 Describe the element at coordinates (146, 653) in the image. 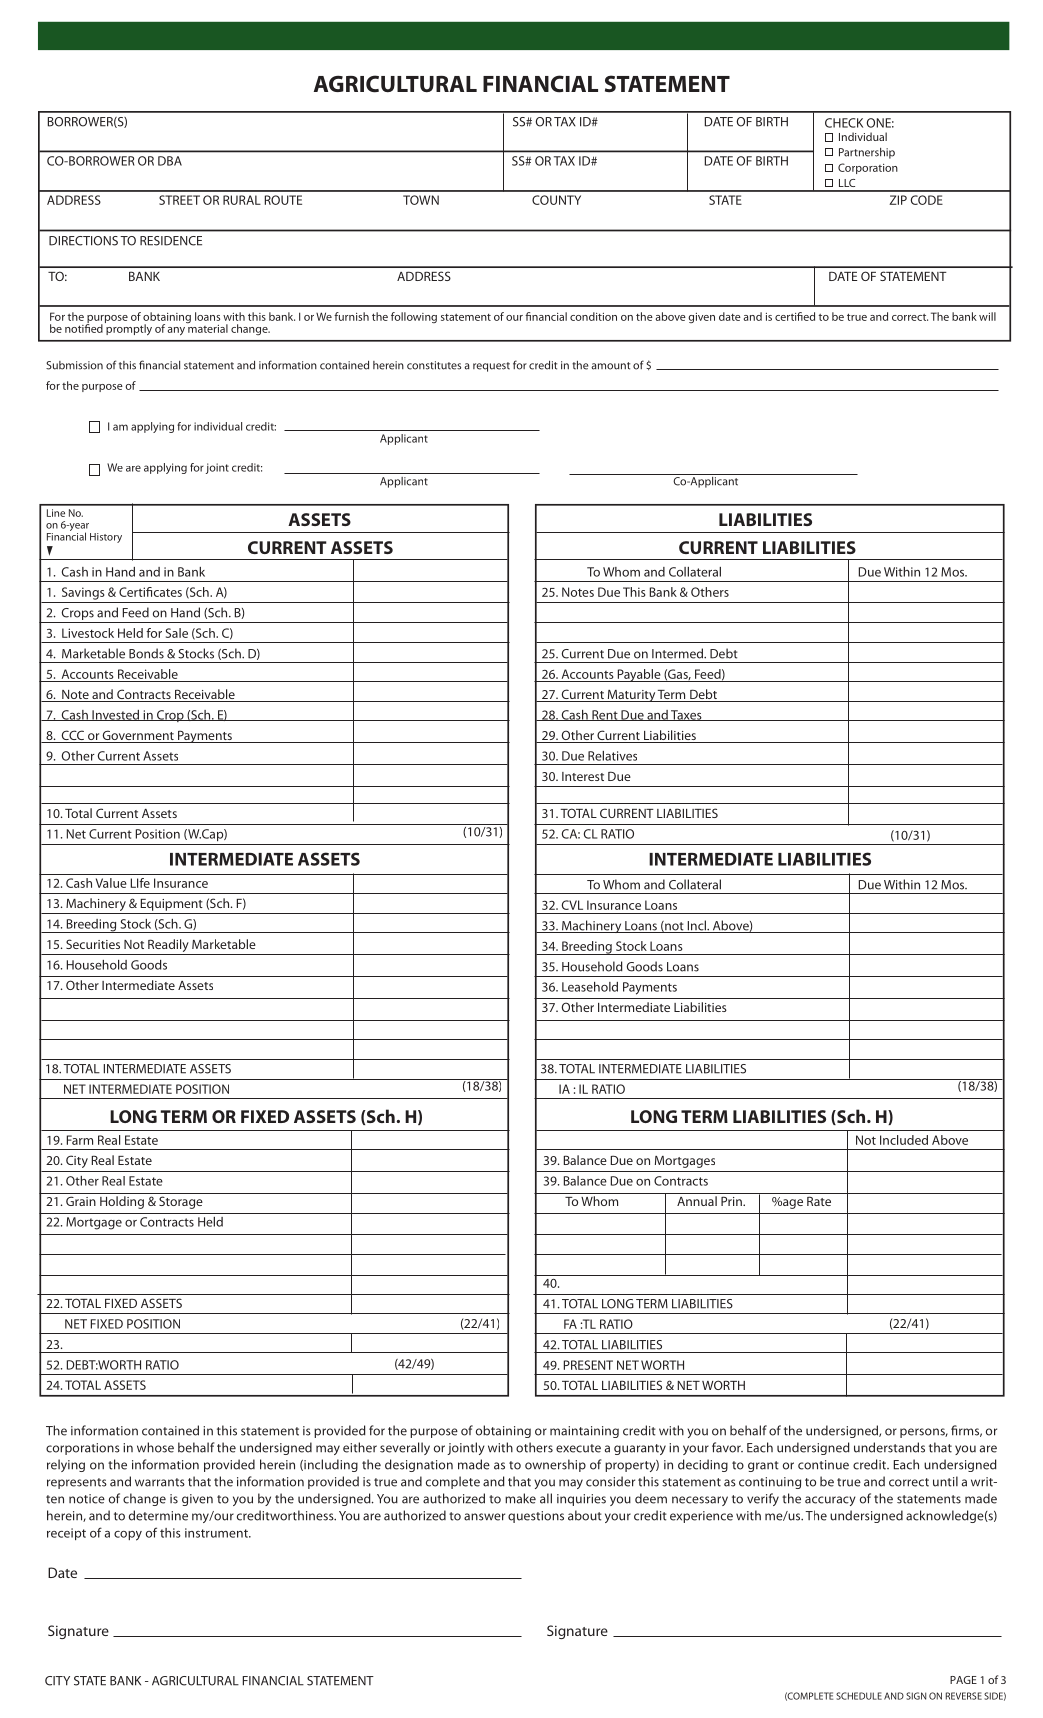

I see `Bonds` at that location.
